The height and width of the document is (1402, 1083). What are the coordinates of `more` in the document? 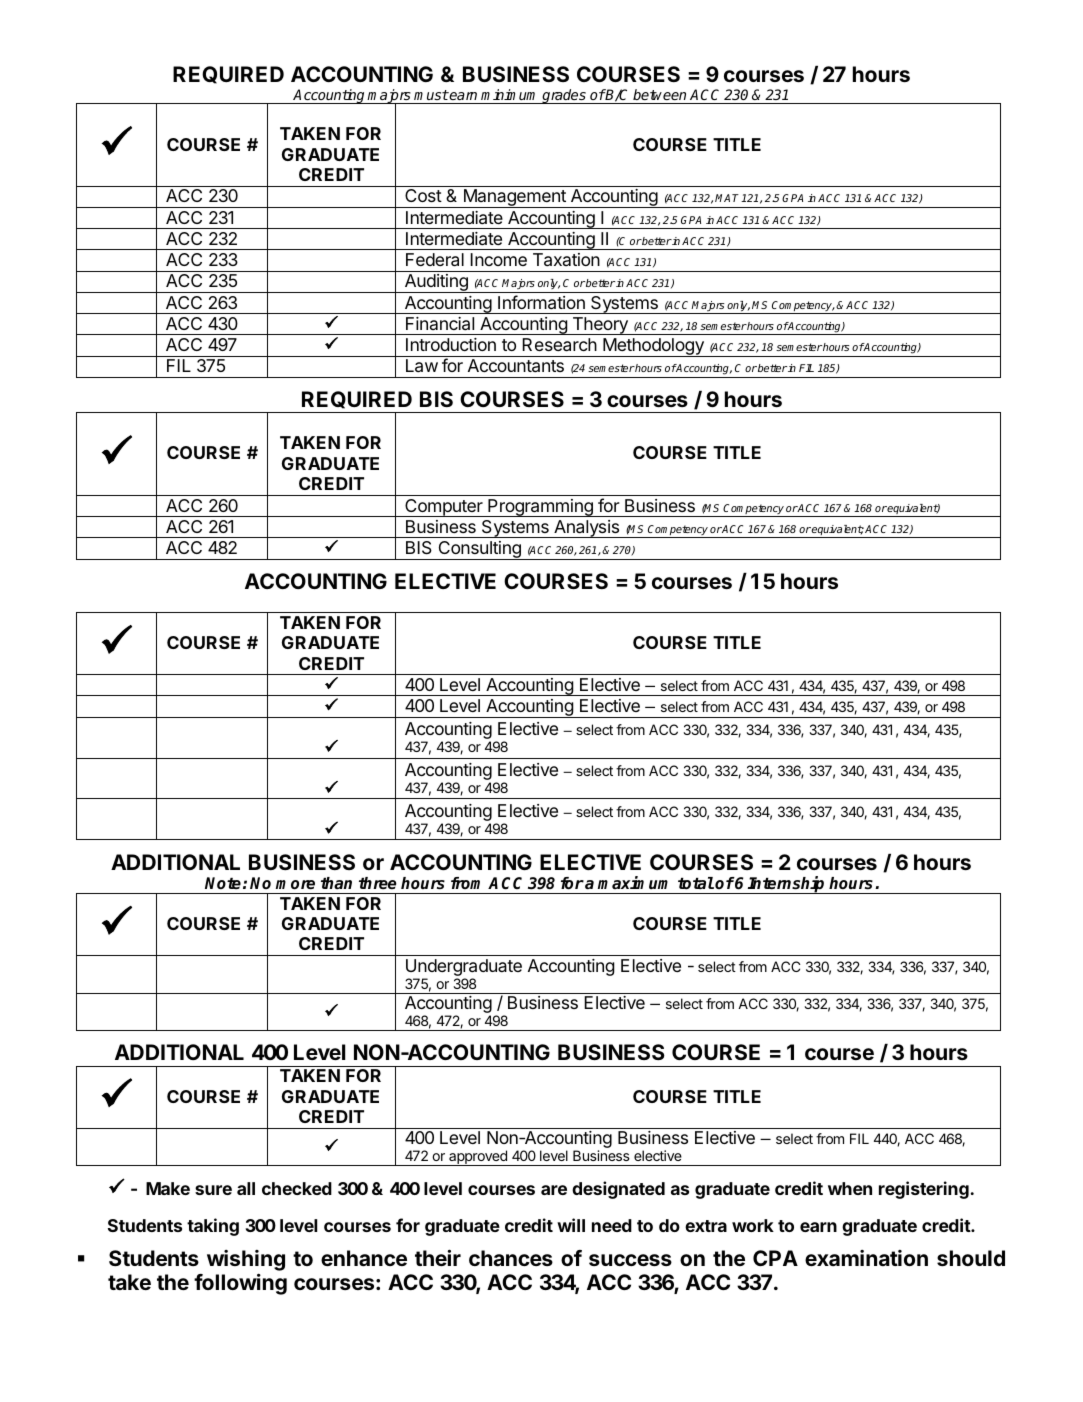 It's located at (295, 885).
